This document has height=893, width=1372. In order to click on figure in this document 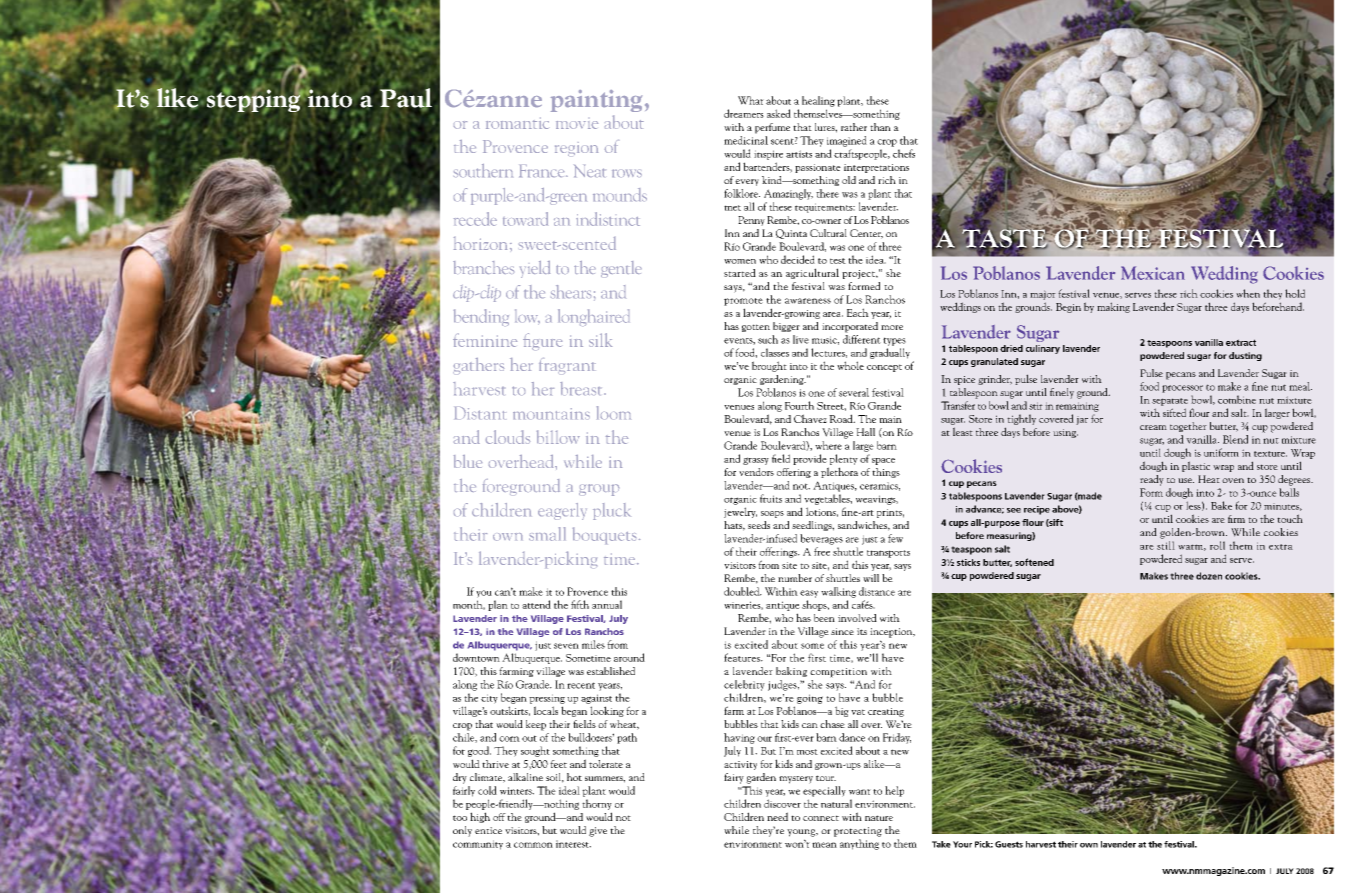, I will do `click(542, 341)`.
